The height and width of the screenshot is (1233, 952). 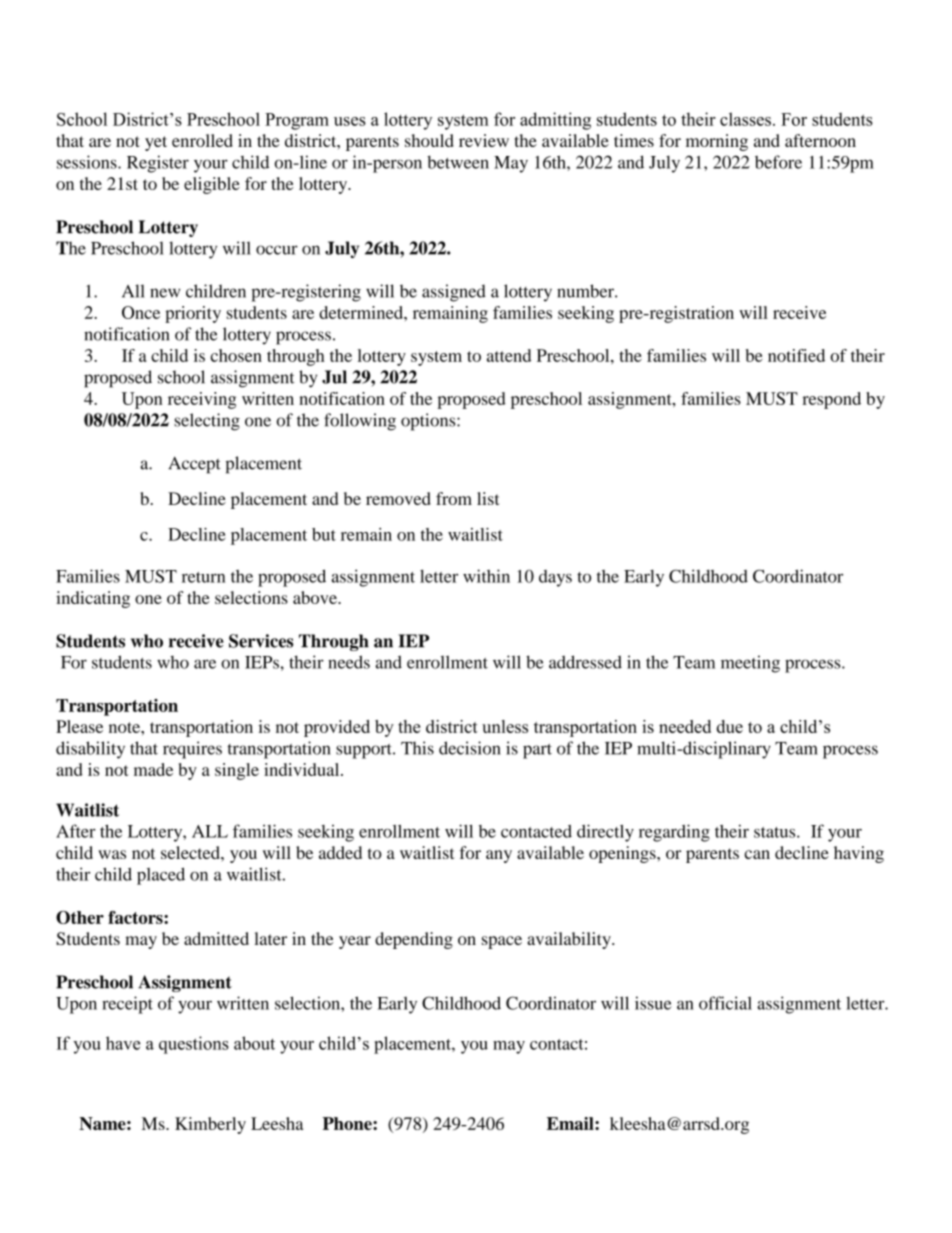 I want to click on Kimberly, so click(x=210, y=1125).
